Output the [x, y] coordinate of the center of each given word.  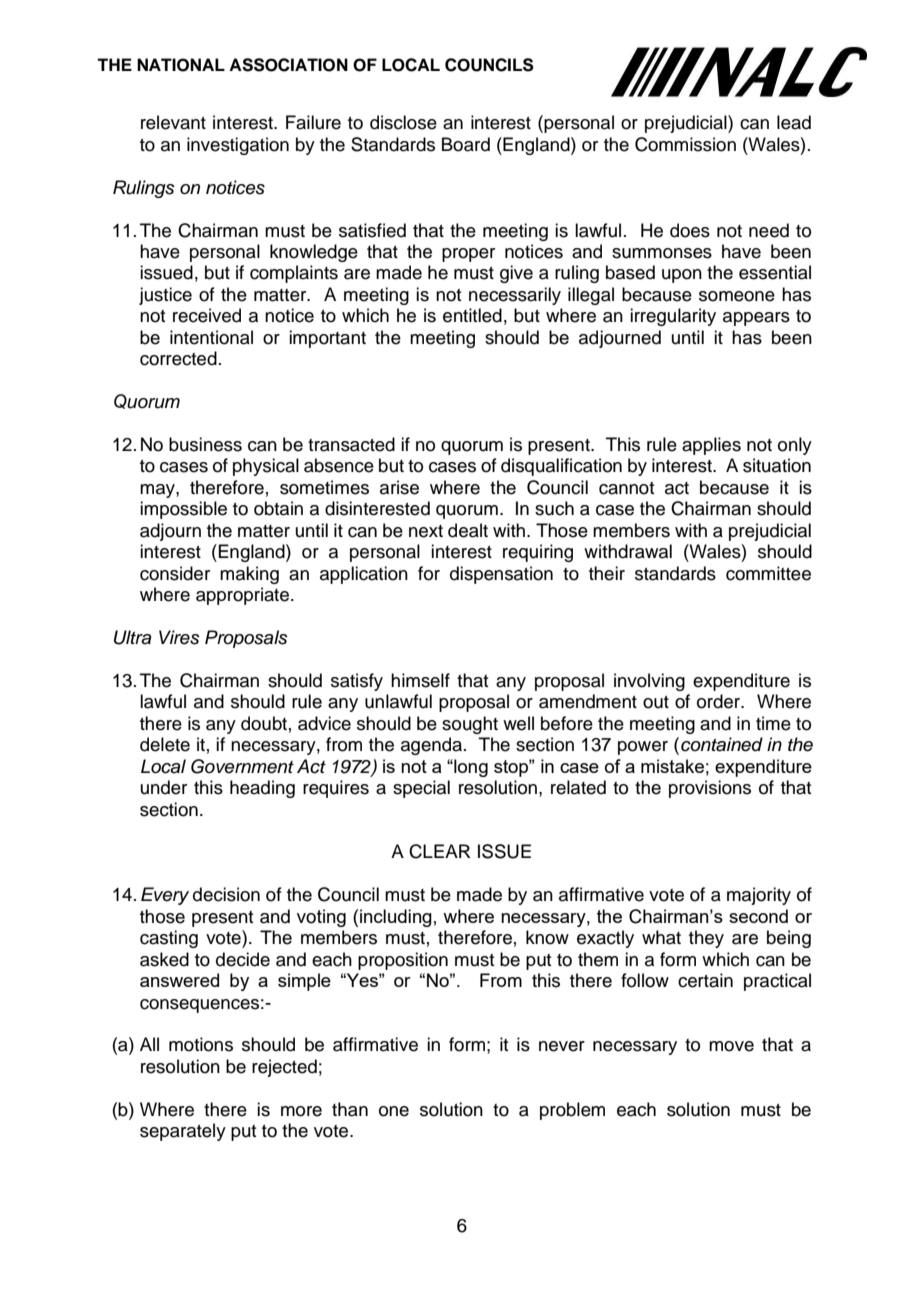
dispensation [501, 575]
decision [226, 894]
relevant [173, 122]
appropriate [244, 596]
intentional [211, 337]
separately [183, 1132]
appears [756, 319]
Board [466, 144]
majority [759, 896]
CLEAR [440, 851]
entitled [472, 315]
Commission [685, 144]
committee [768, 573]
